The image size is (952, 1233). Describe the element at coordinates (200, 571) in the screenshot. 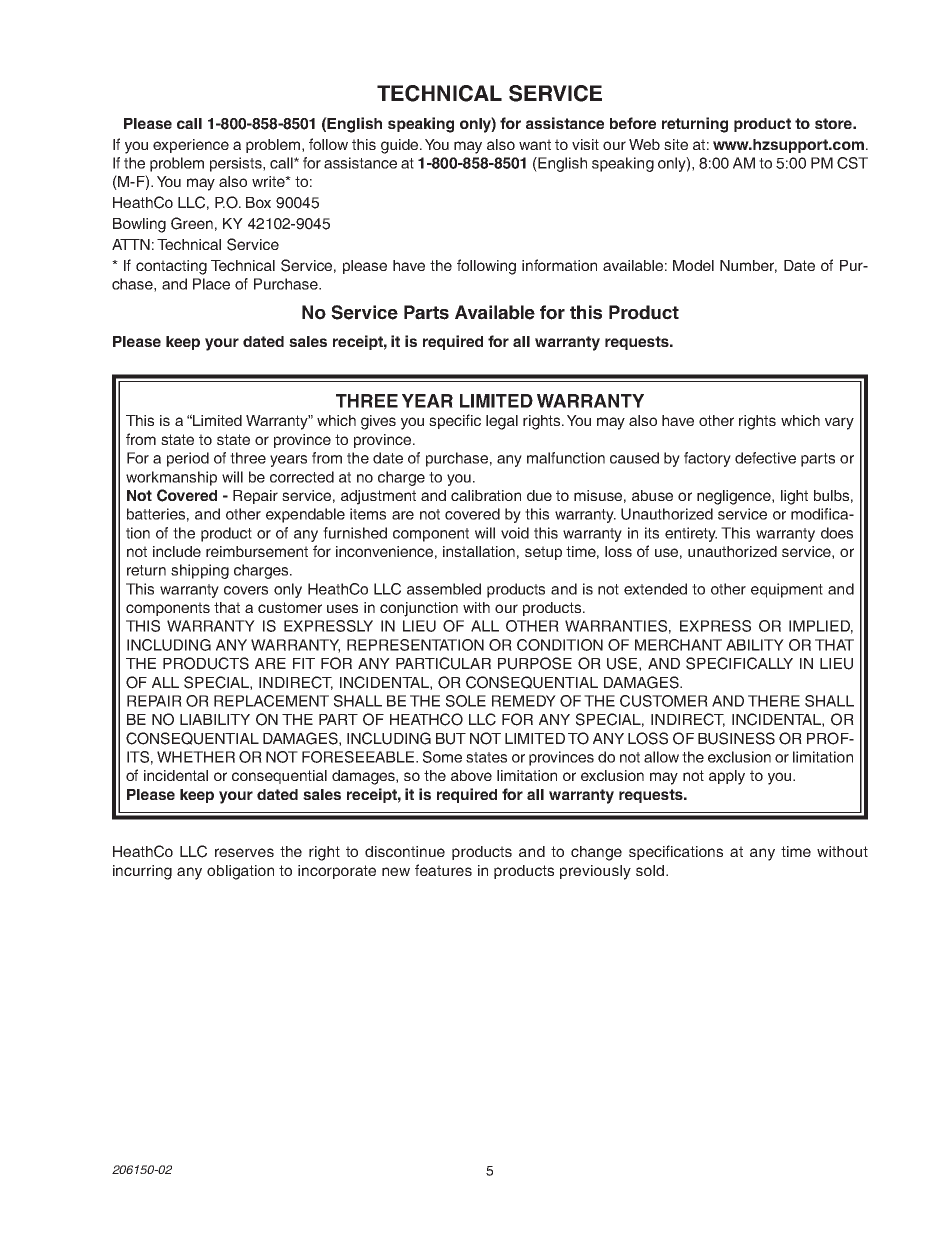

I see `SHIPPING` at that location.
